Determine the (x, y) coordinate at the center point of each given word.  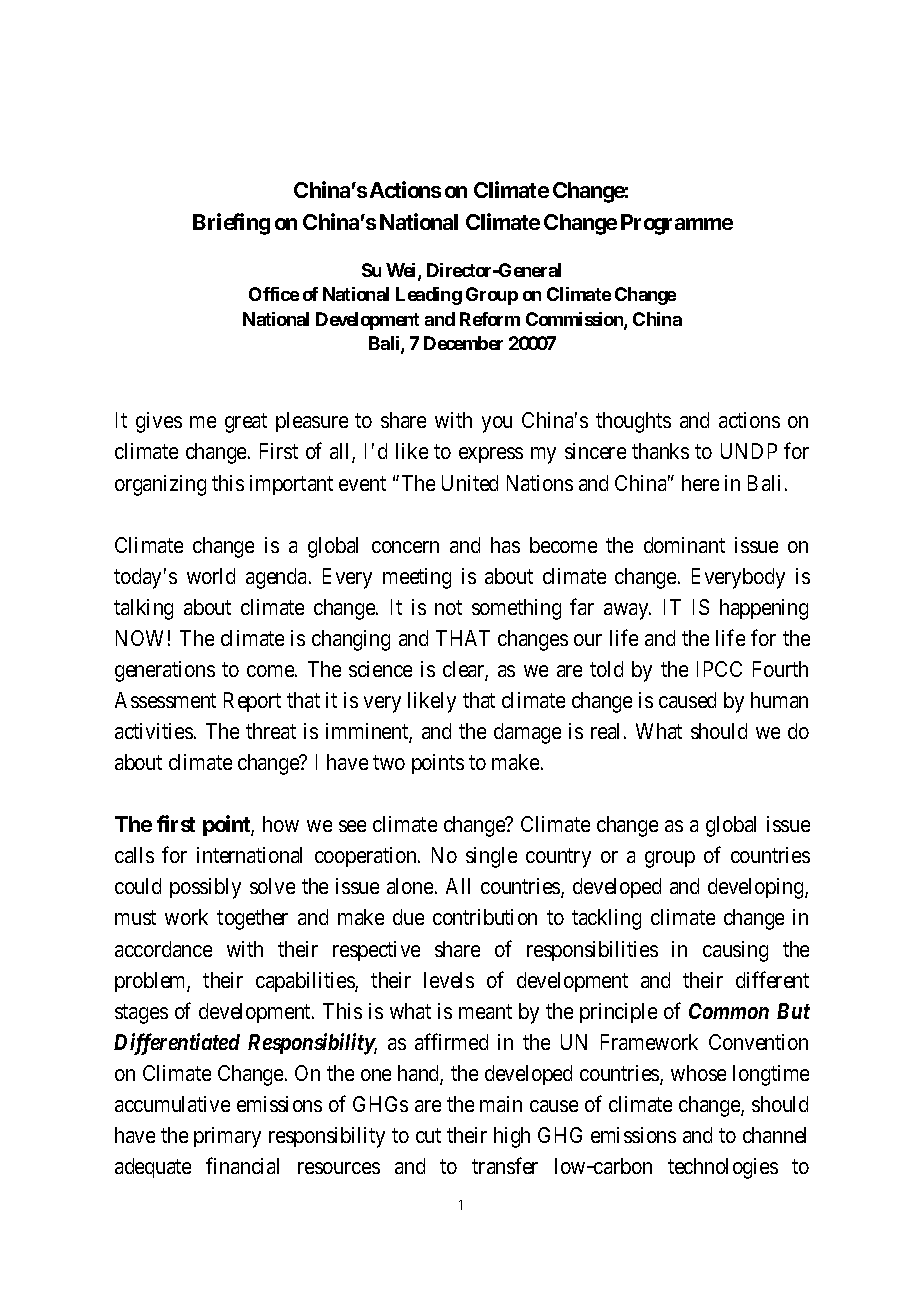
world (211, 576)
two (389, 763)
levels (449, 980)
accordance (163, 949)
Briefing (231, 224)
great (246, 423)
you (497, 424)
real (608, 731)
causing (735, 951)
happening (764, 609)
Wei (402, 271)
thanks (660, 451)
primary (227, 1137)
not (448, 607)
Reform (490, 319)
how (281, 824)
